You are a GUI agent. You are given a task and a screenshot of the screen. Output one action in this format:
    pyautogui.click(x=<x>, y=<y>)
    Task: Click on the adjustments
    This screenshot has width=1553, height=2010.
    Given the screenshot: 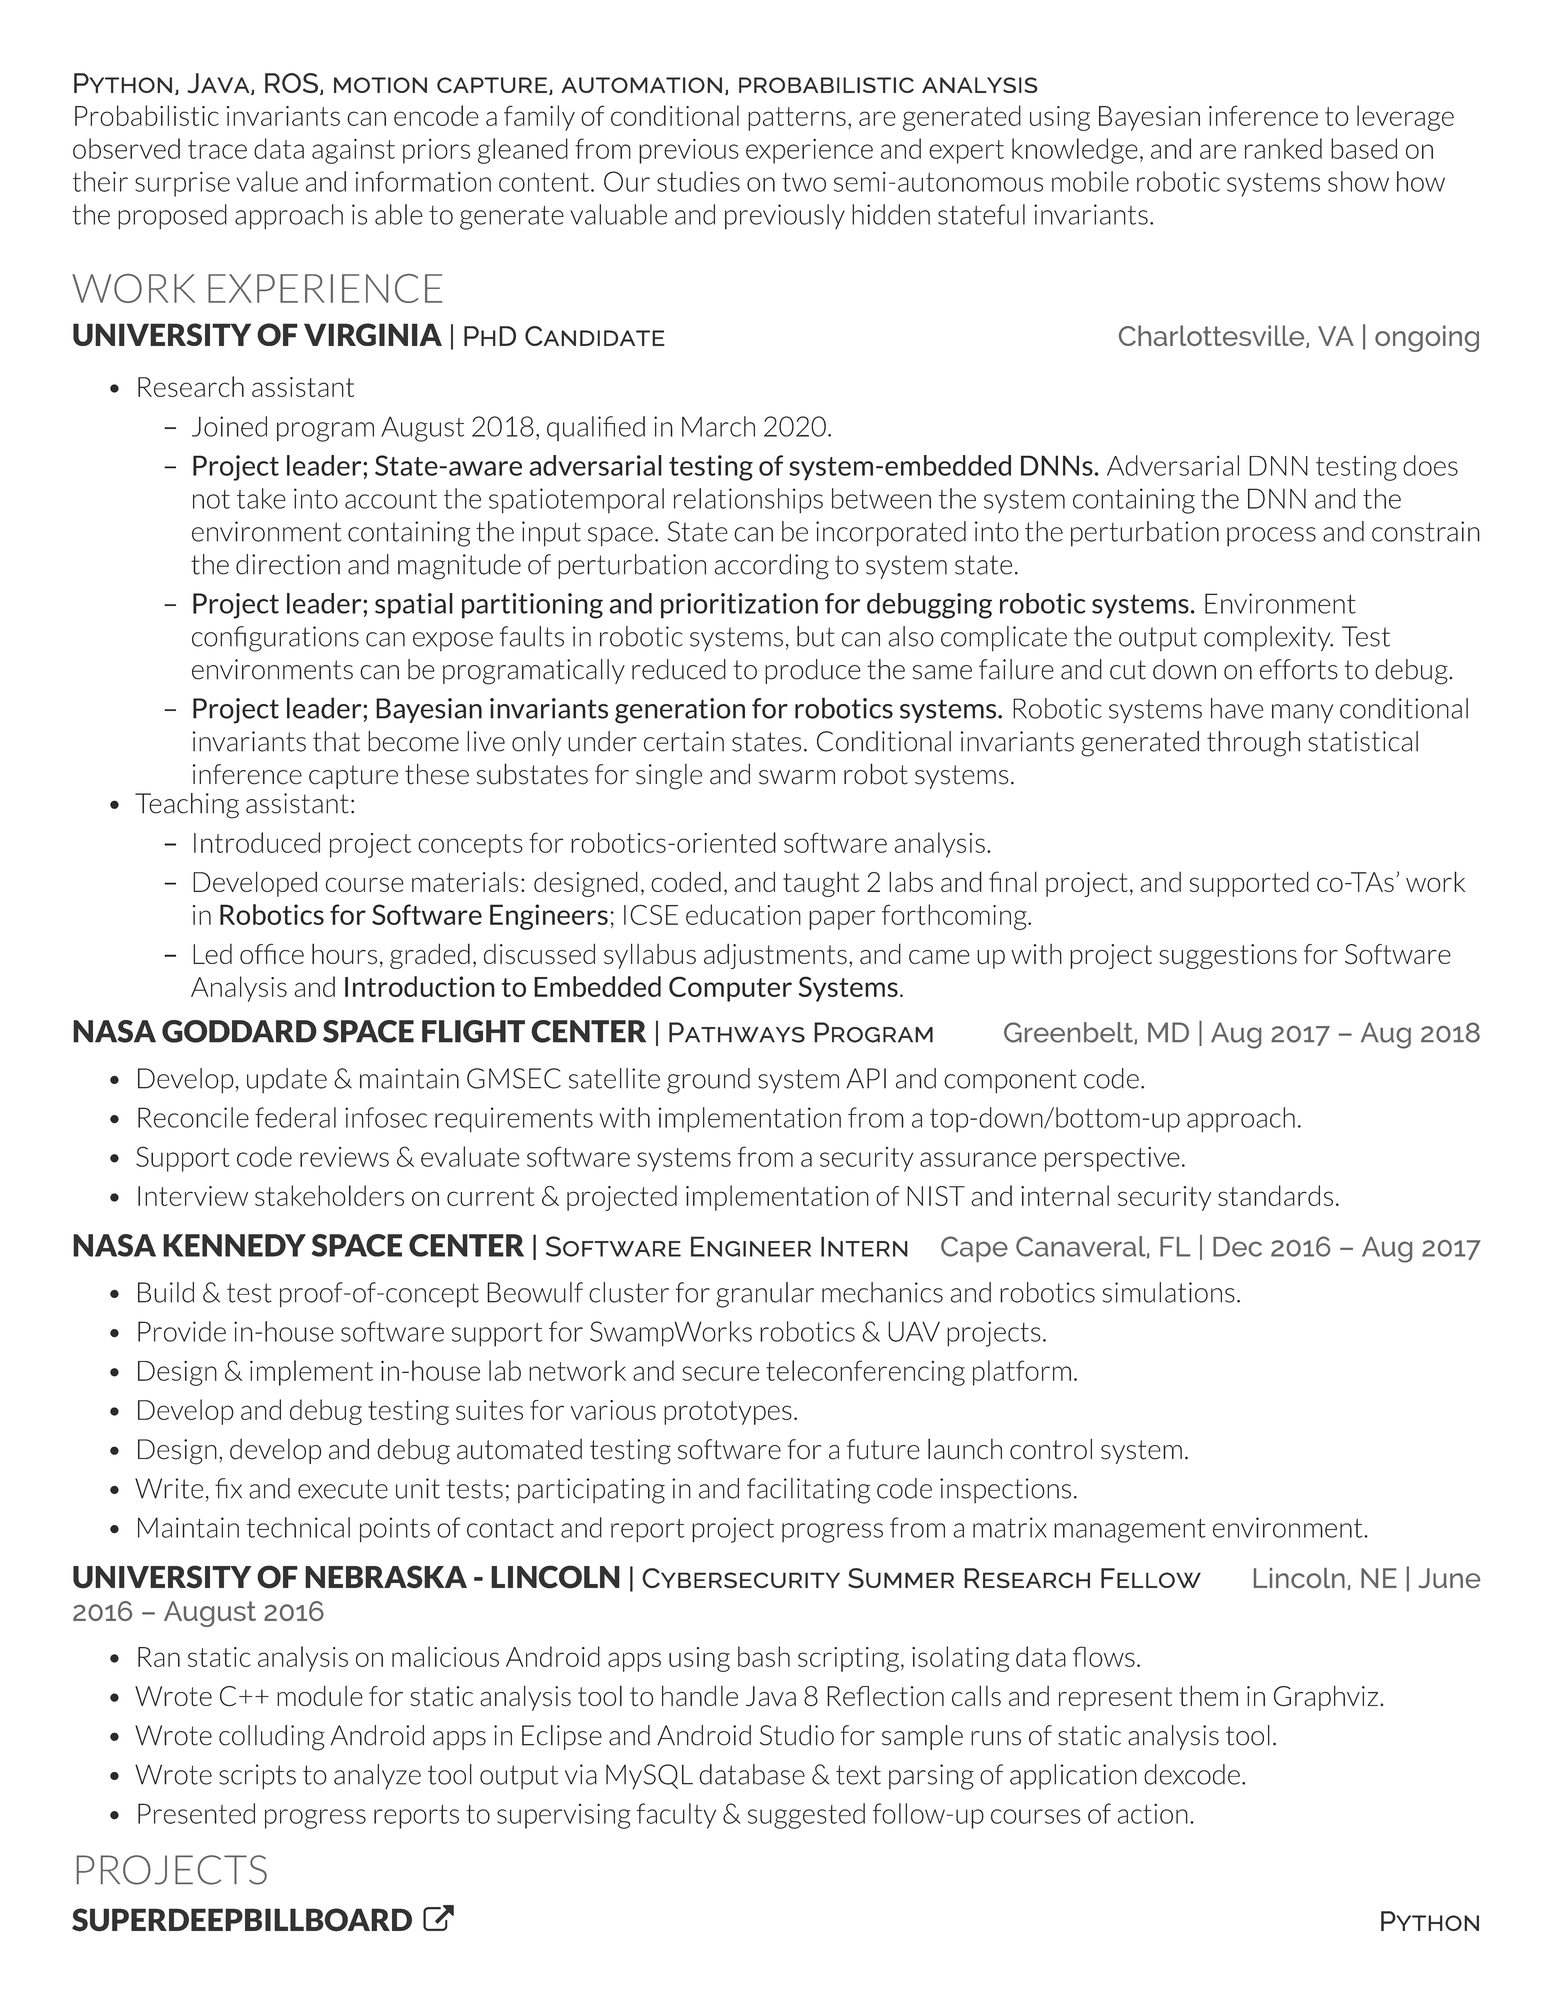 What is the action you would take?
    pyautogui.click(x=775, y=956)
